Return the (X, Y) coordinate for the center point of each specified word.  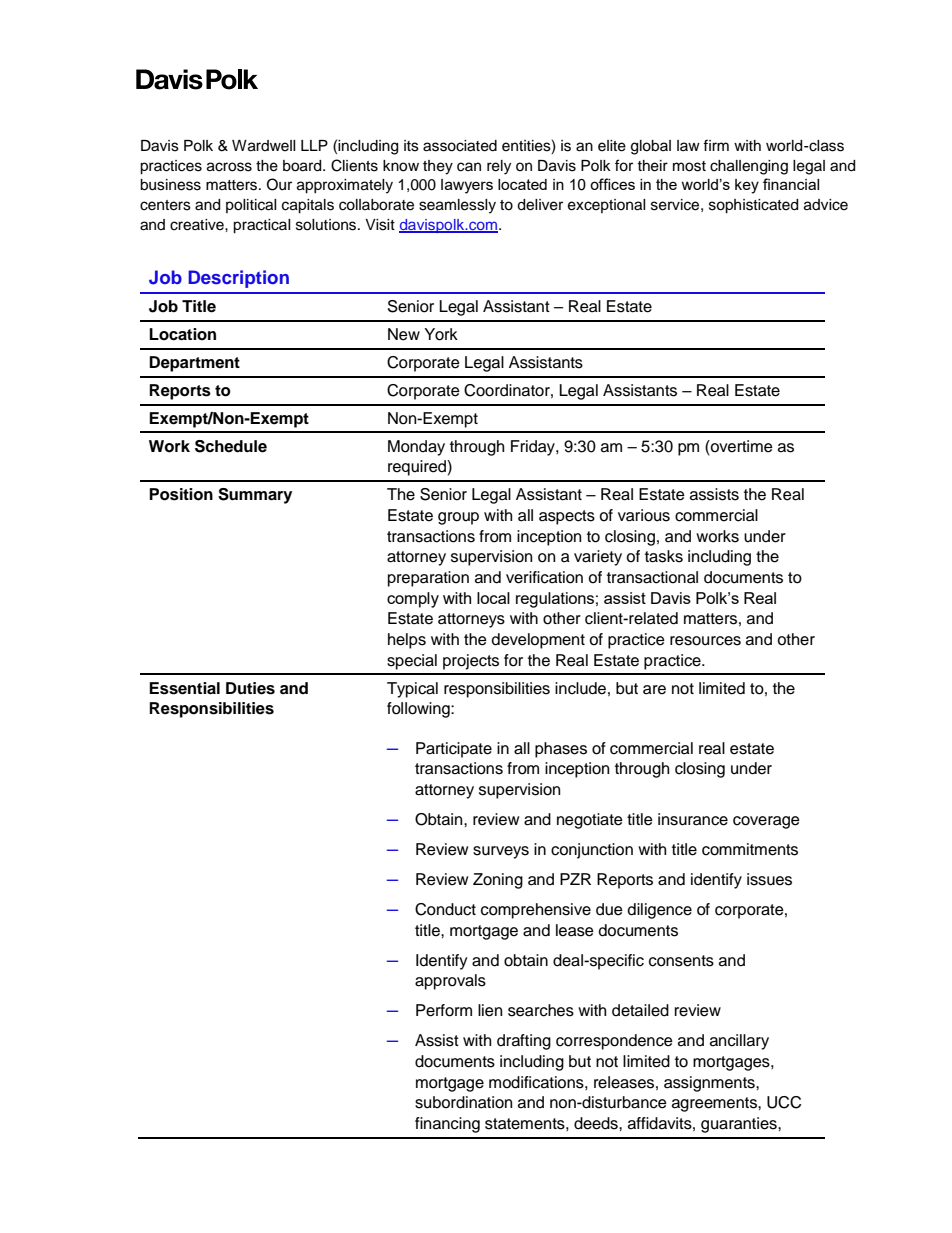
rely (499, 167)
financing (447, 1125)
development (538, 641)
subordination (463, 1102)
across (229, 167)
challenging (749, 167)
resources (705, 641)
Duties (250, 688)
